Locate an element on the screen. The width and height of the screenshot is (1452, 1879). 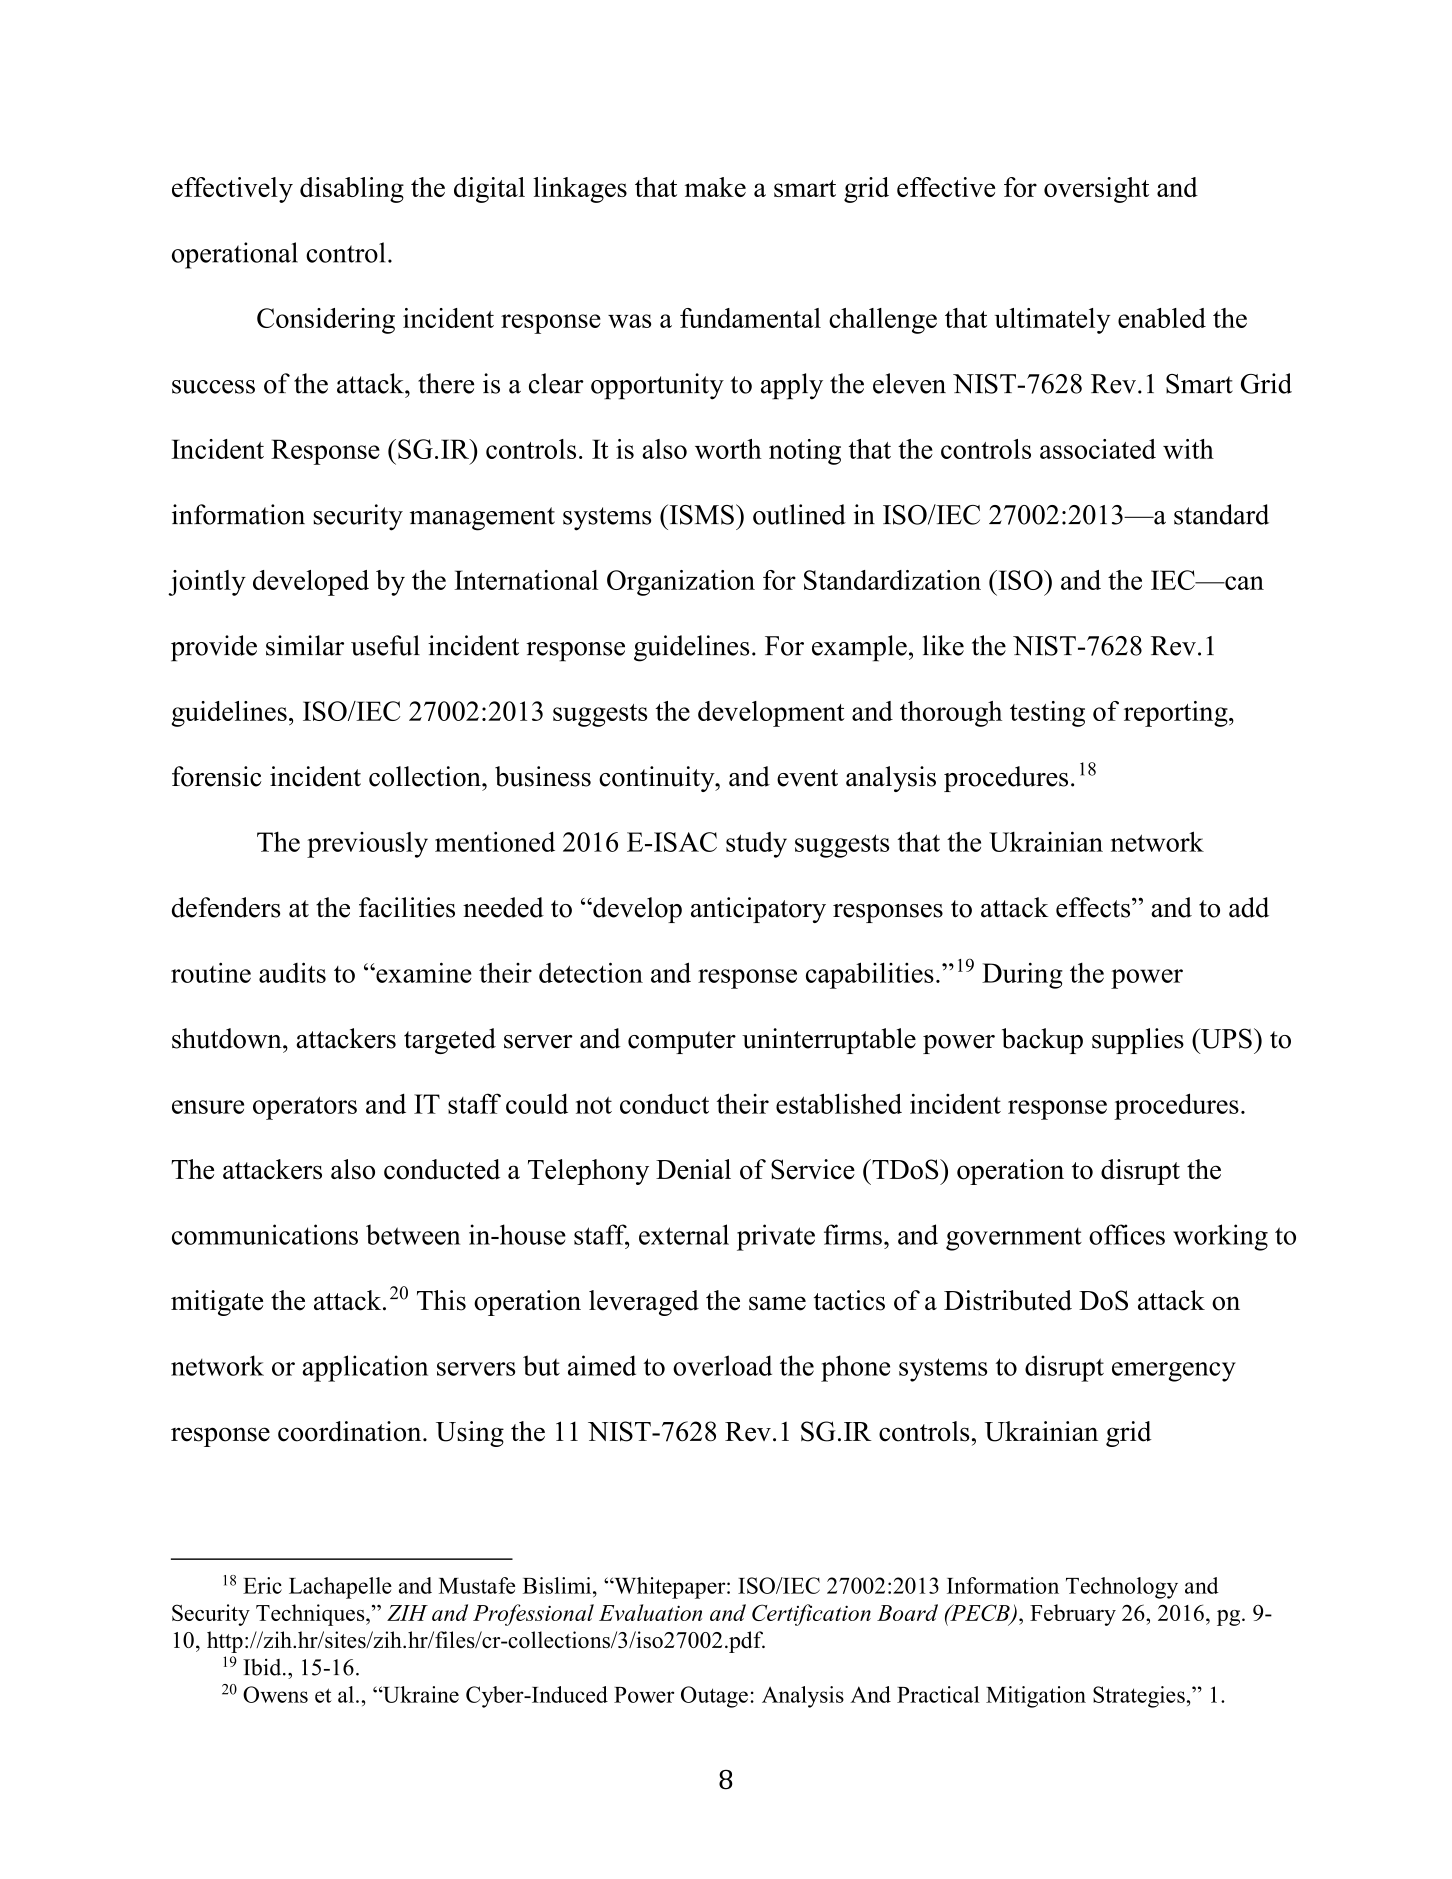
reporting is located at coordinates (1177, 714).
